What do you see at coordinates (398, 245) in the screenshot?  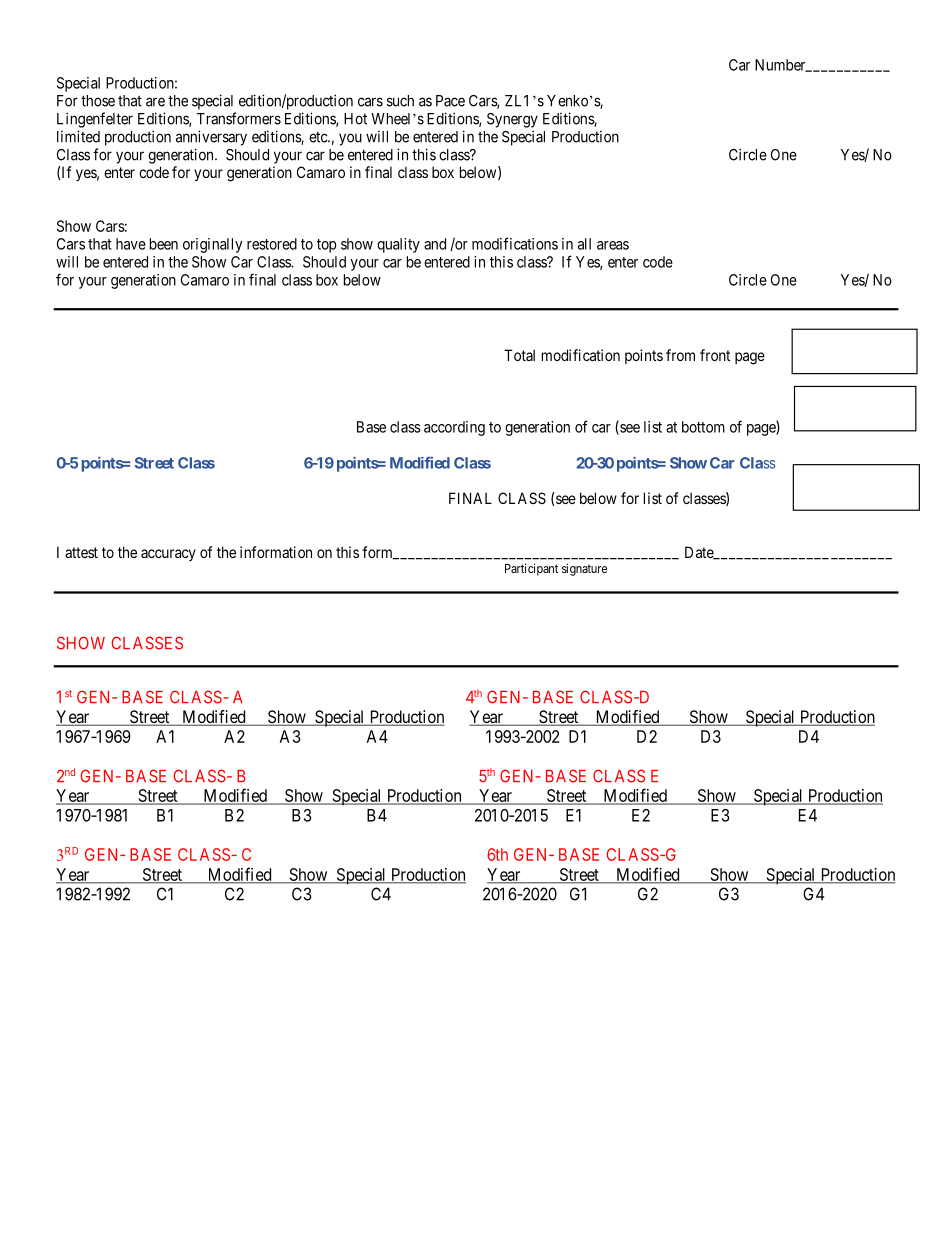 I see `quality` at bounding box center [398, 245].
